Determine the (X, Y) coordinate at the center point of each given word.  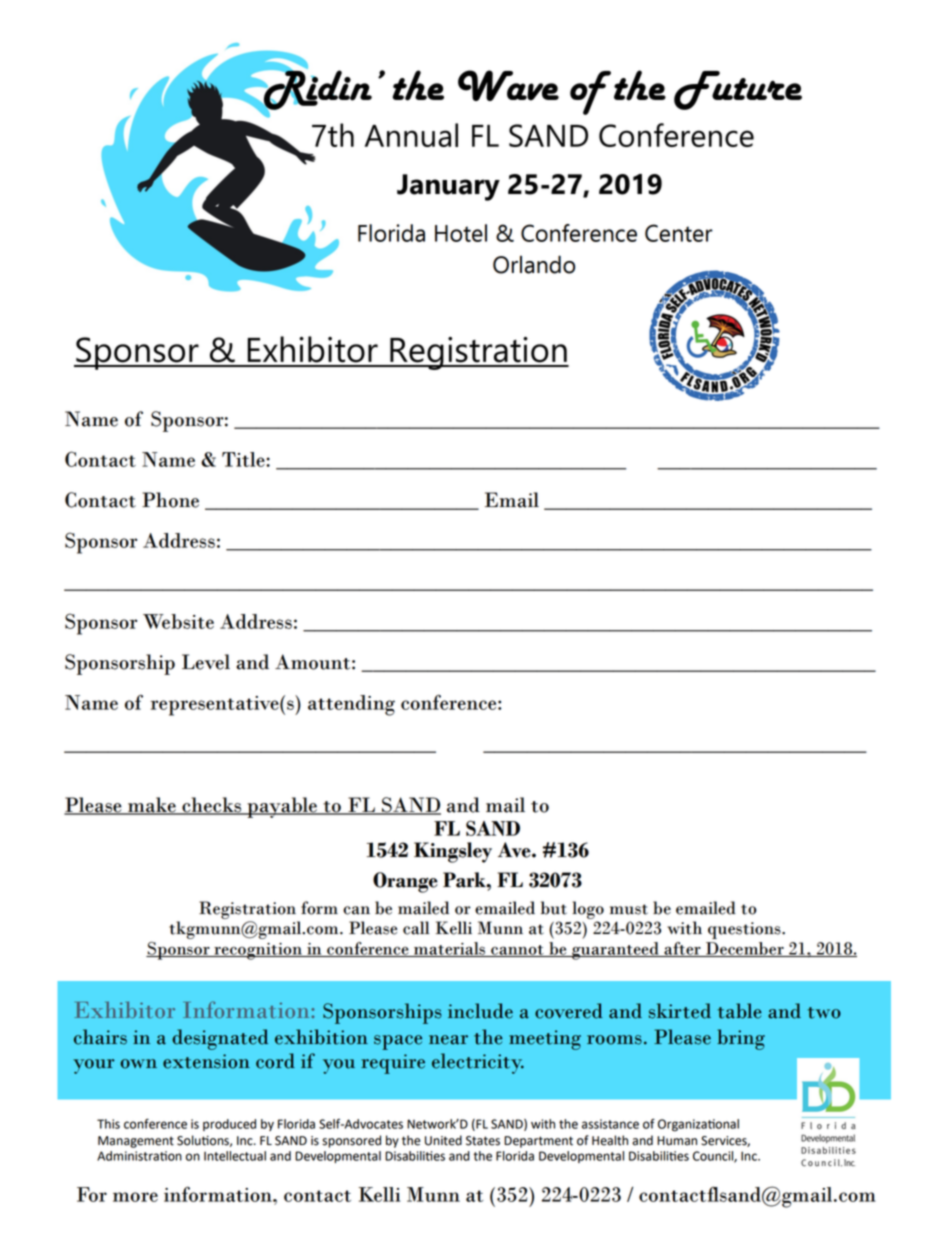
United (443, 1140)
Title (244, 459)
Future (738, 90)
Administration (139, 1156)
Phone (170, 500)
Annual (411, 135)
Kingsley (453, 852)
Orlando (534, 264)
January (448, 187)
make (152, 806)
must (629, 909)
